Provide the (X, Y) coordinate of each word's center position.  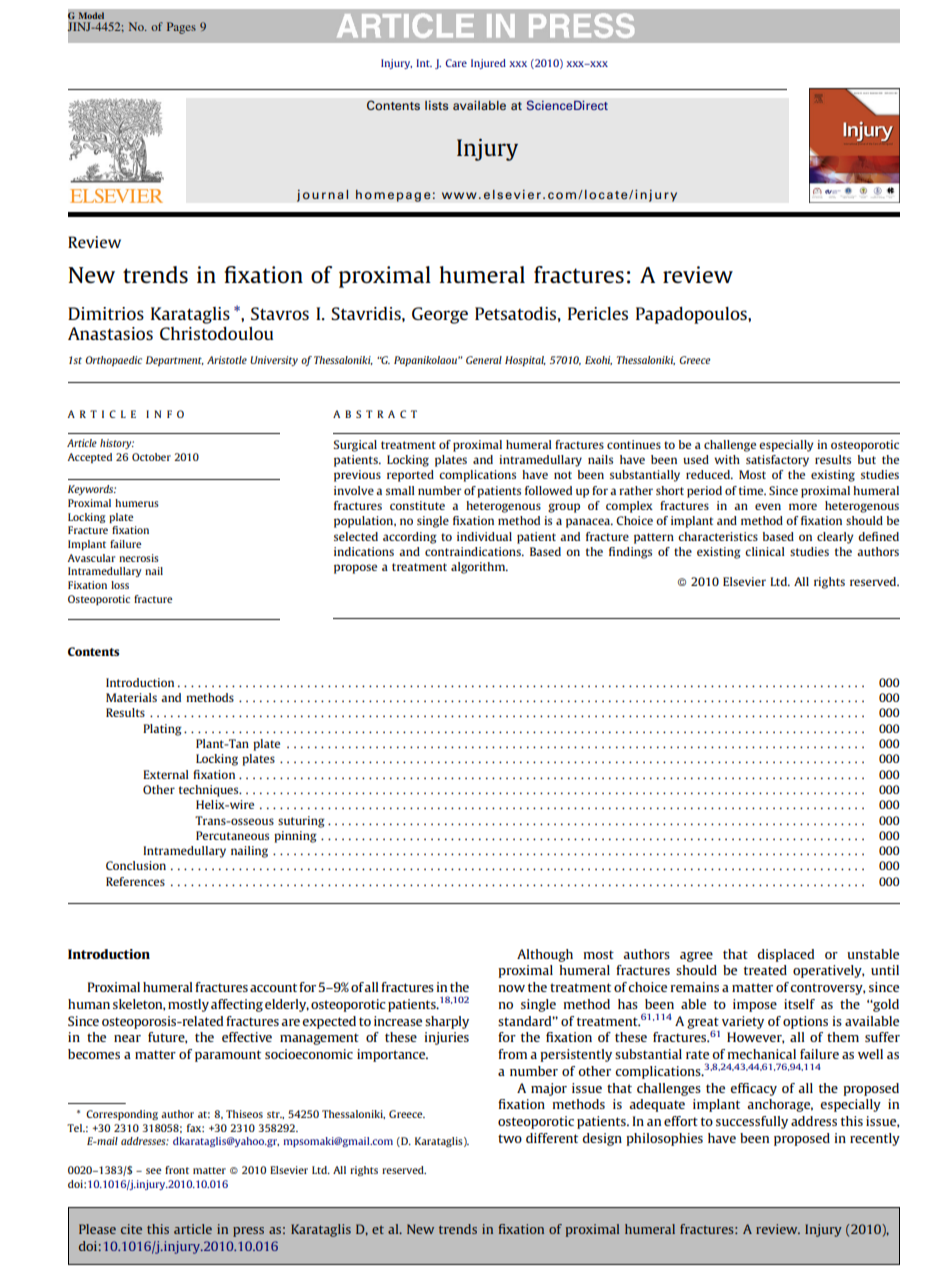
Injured (488, 64)
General (484, 360)
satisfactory (777, 461)
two (510, 1138)
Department (175, 361)
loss (120, 585)
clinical (765, 551)
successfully (752, 1122)
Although (545, 955)
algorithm (479, 568)
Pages (181, 28)
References (135, 881)
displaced (785, 955)
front (177, 1170)
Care (456, 63)
